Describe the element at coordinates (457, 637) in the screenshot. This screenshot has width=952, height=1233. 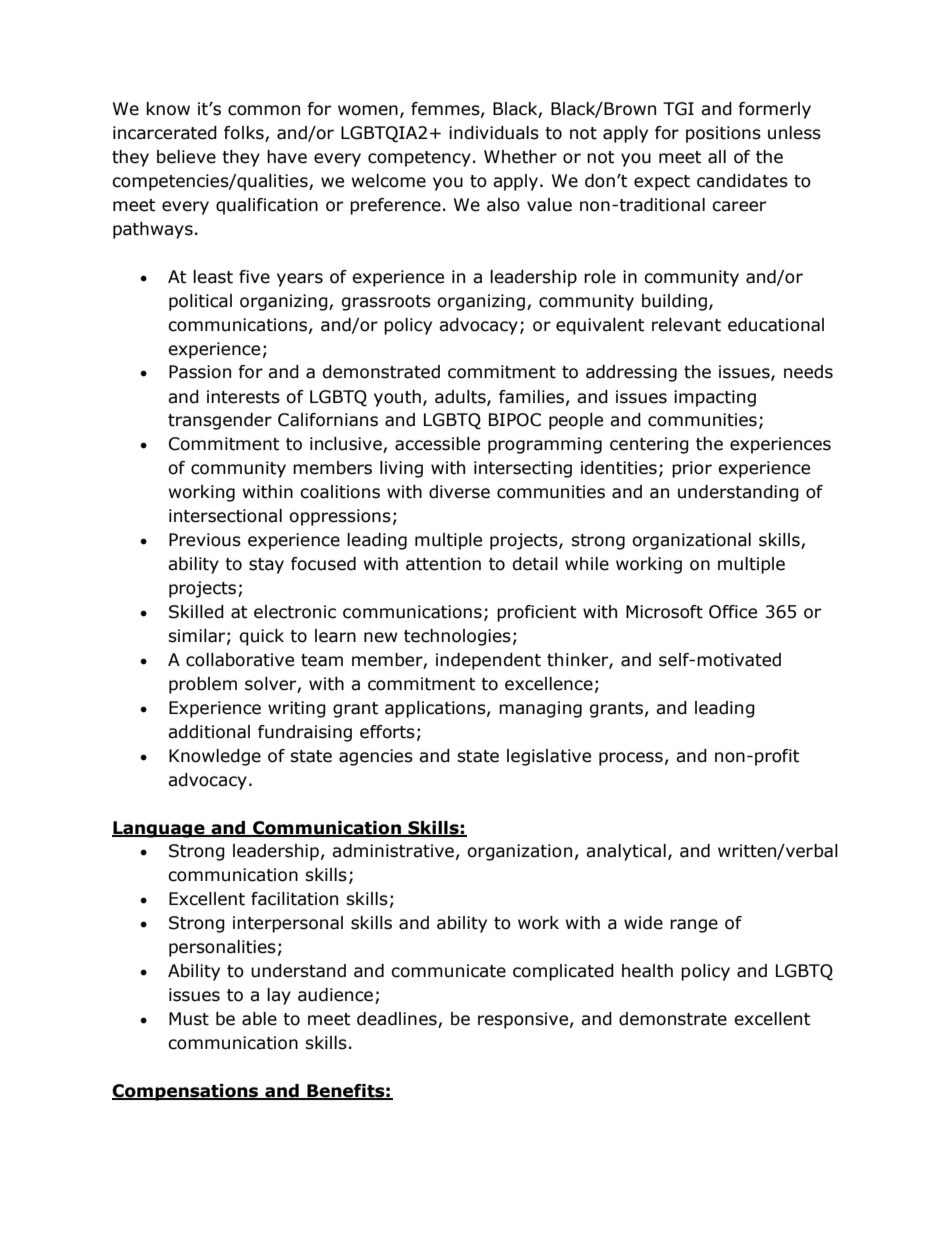
I see `technologies` at that location.
